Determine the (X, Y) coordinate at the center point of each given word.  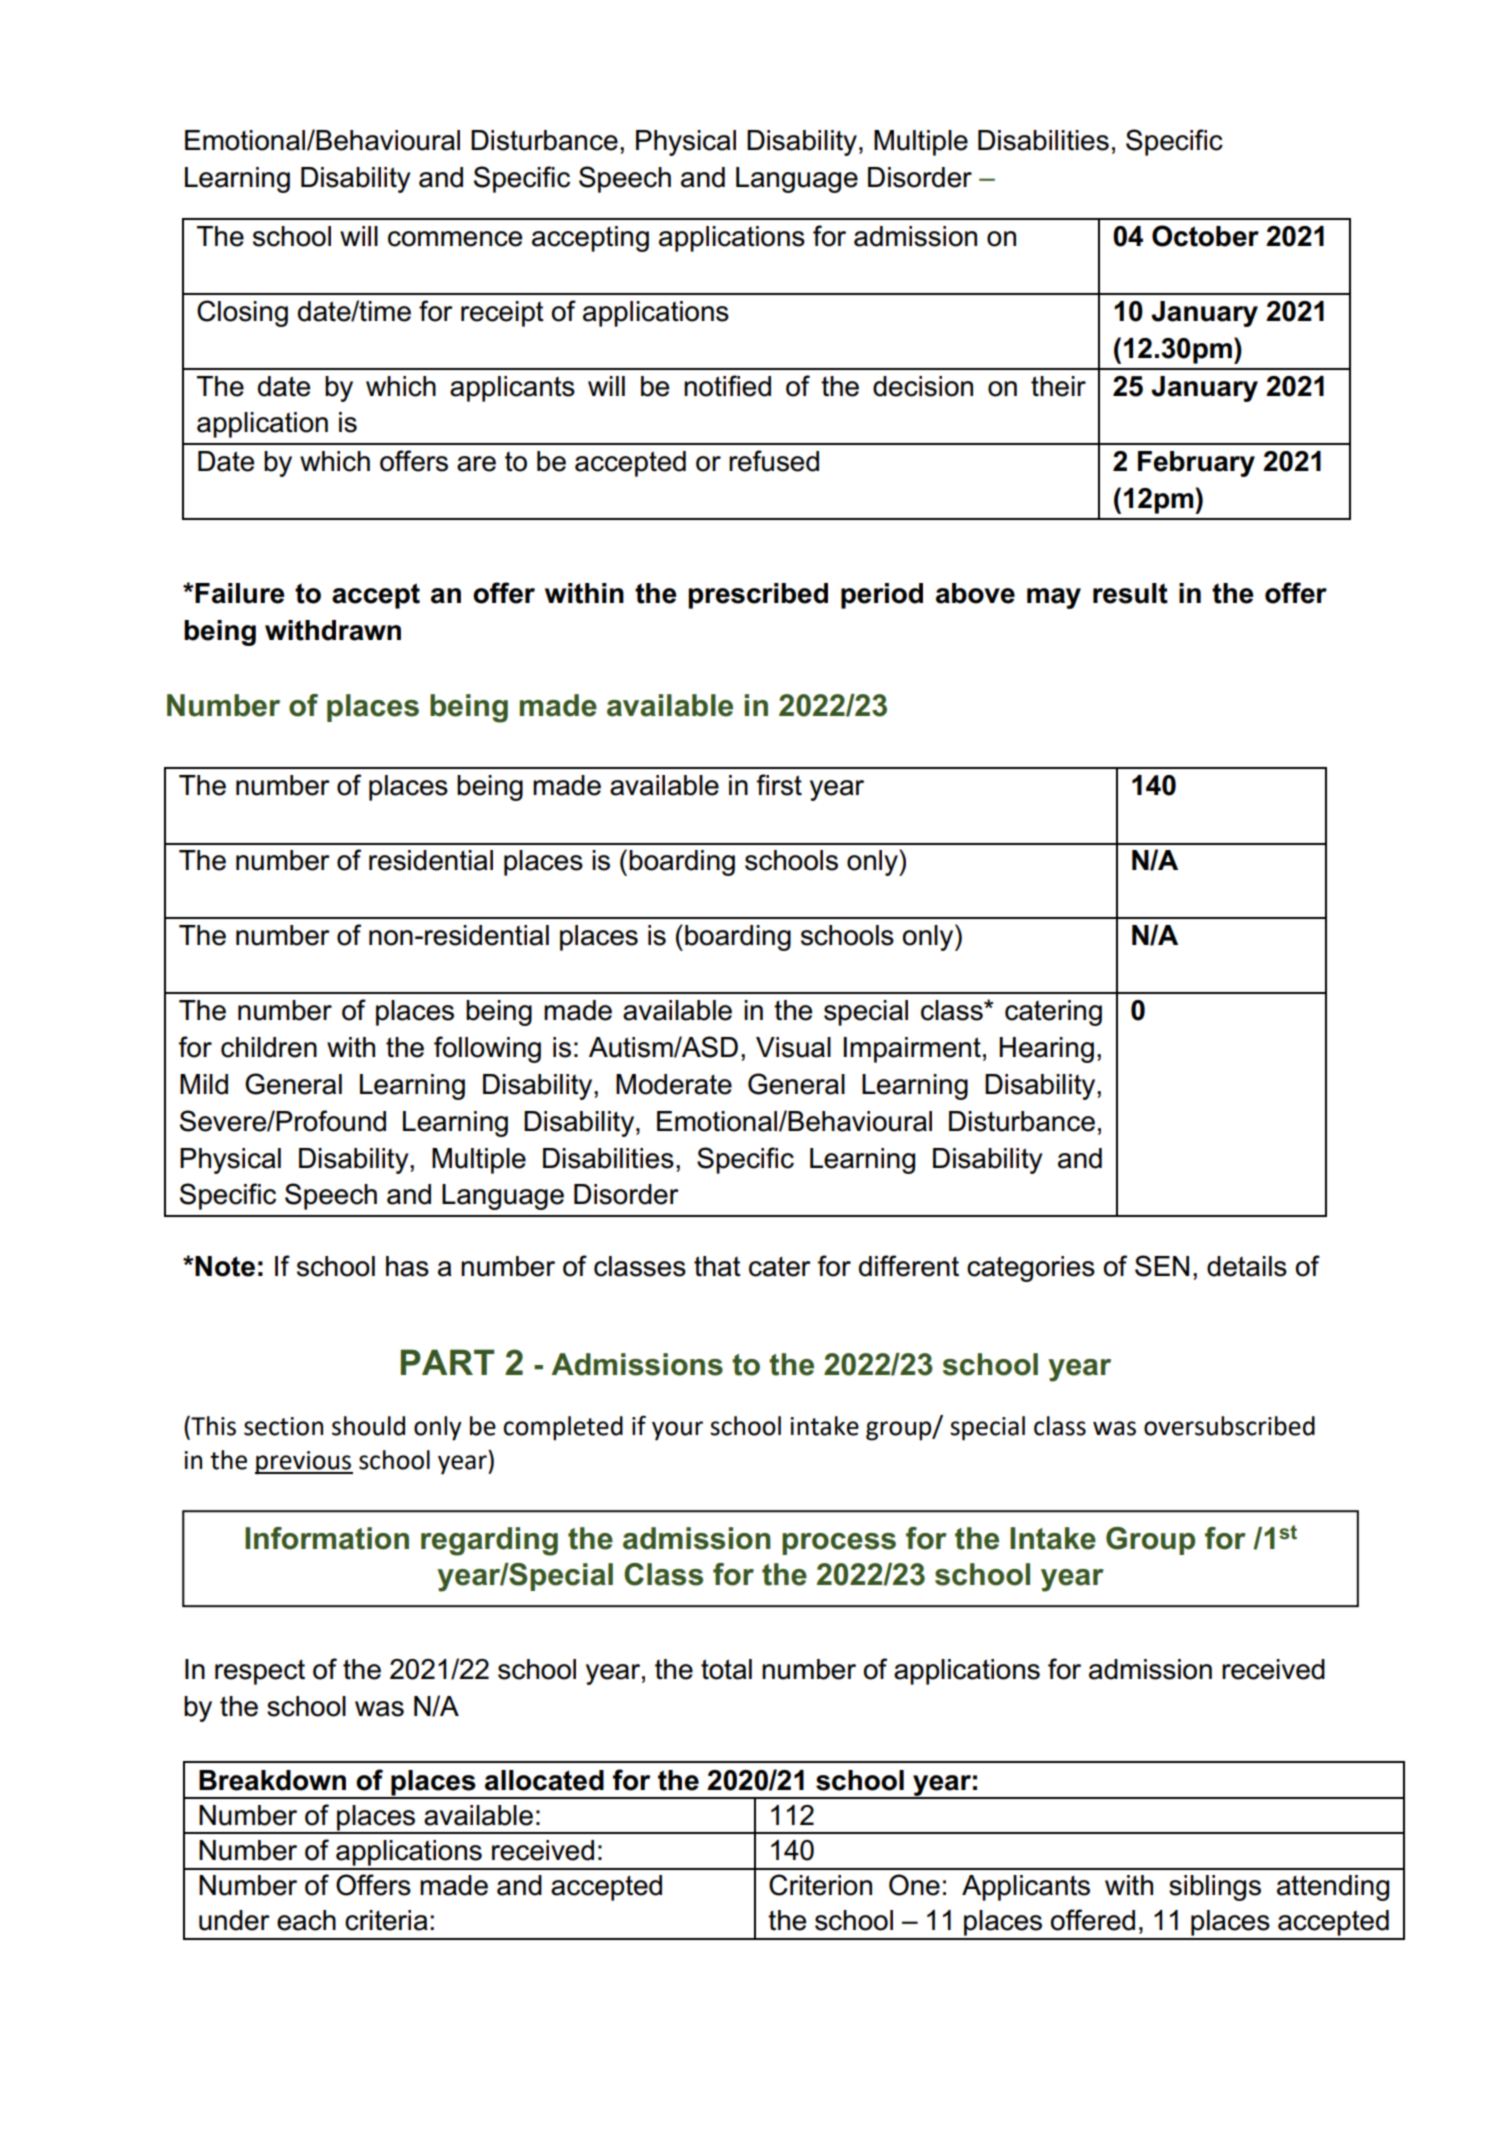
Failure (239, 593)
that (717, 1266)
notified (727, 386)
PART (447, 1362)
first (779, 785)
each (306, 1920)
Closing (242, 313)
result (1130, 593)
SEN (1162, 1266)
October (1205, 236)
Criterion (820, 1885)
